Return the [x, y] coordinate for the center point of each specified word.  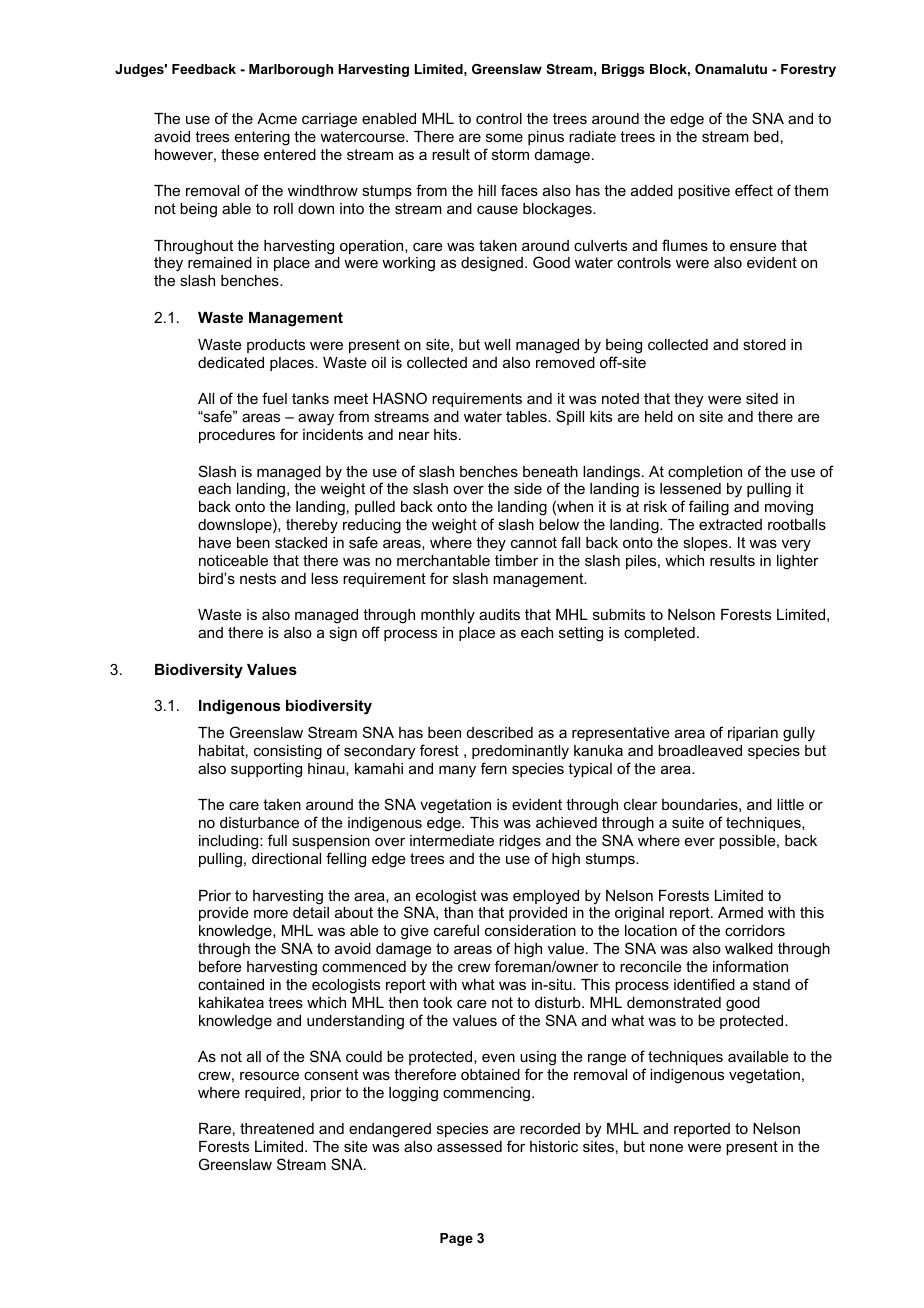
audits [499, 614]
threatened [277, 1128]
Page [456, 1239]
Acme [277, 118]
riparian [753, 734]
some [504, 137]
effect [754, 190]
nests [258, 578]
